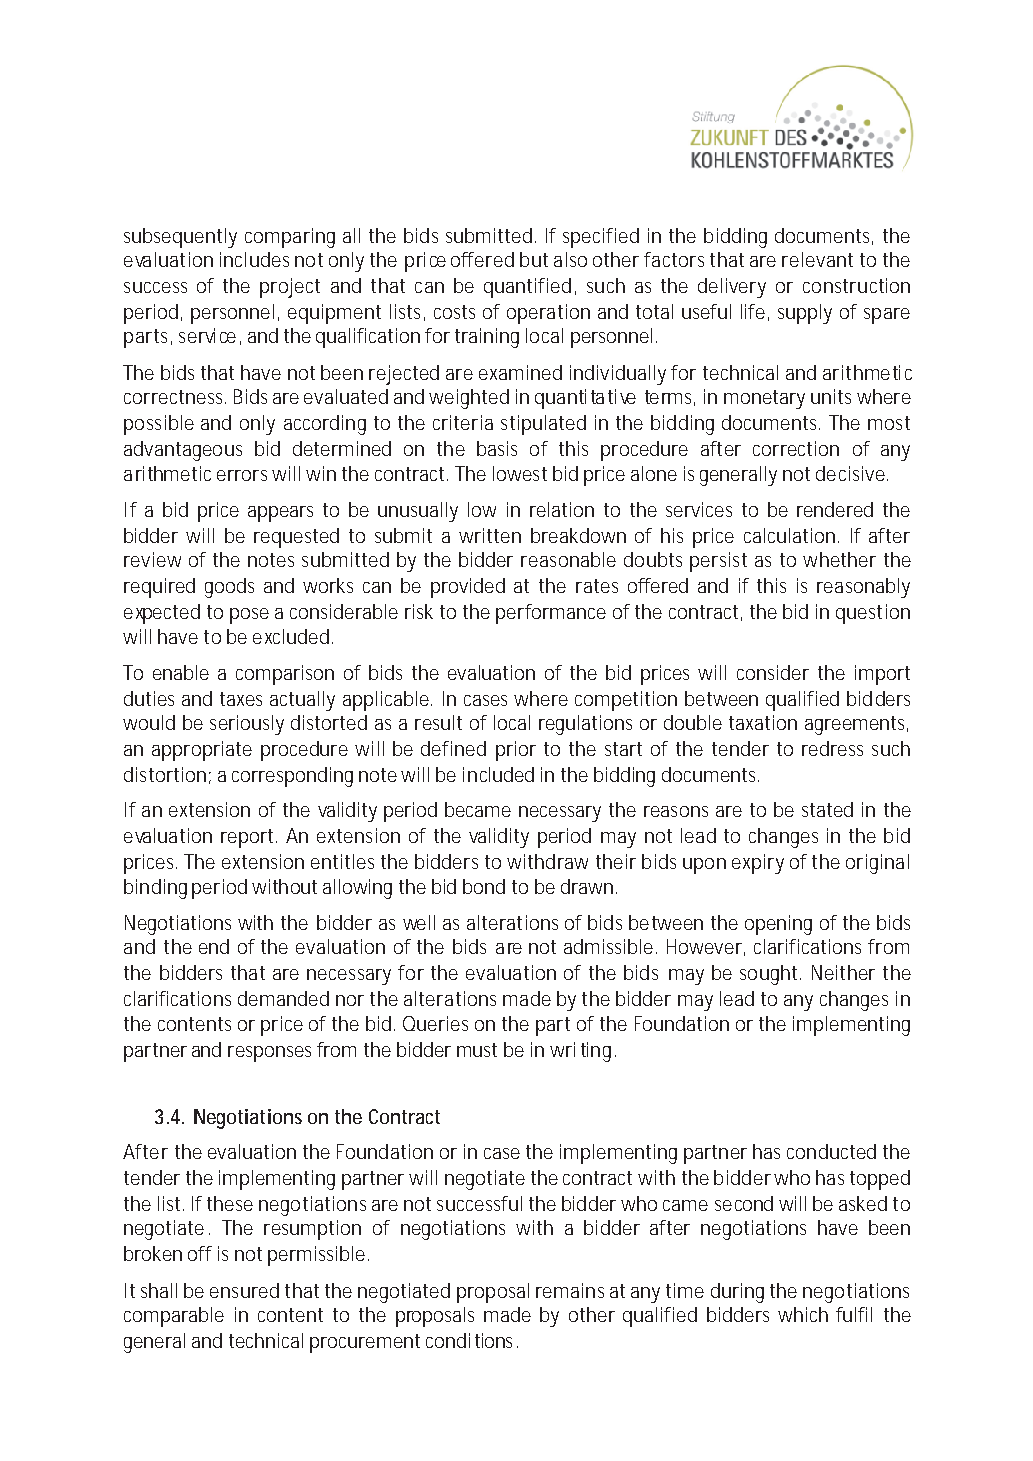 Image resolution: width=1033 pixels, height=1461 pixels. I want to click on written, so click(490, 535).
